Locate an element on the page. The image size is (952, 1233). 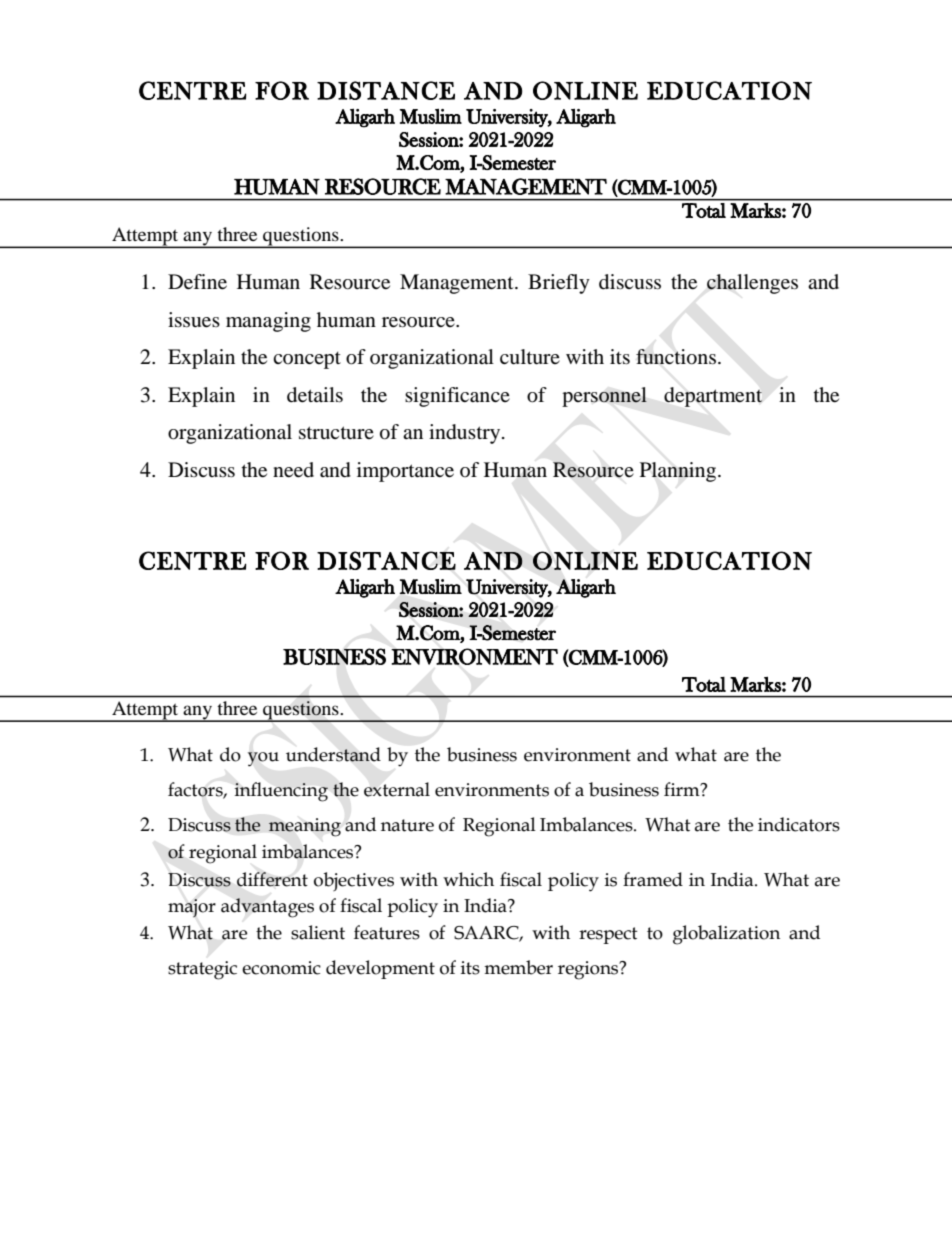
importance is located at coordinates (405, 472).
